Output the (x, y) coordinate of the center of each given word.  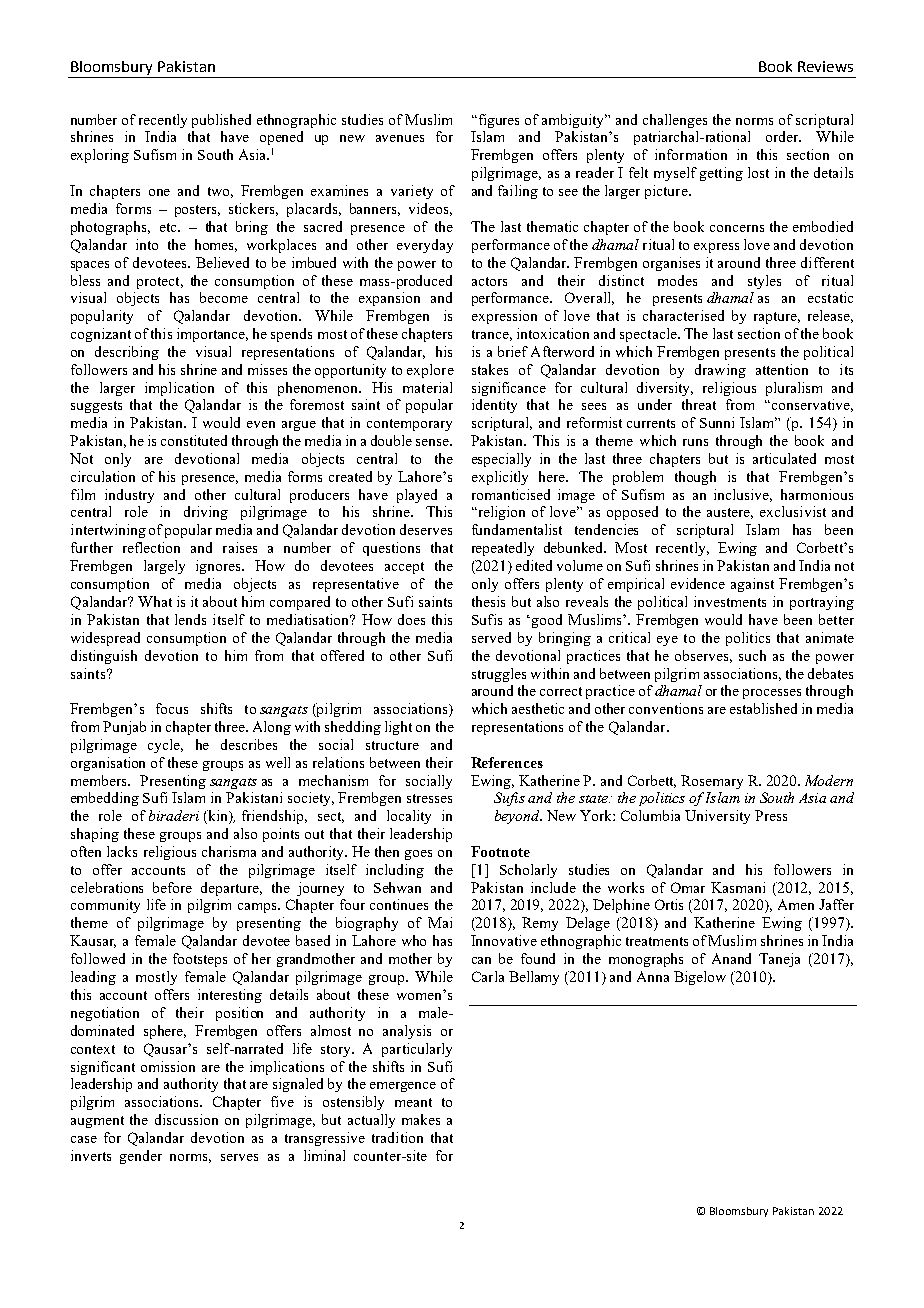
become (224, 297)
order (783, 136)
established (763, 708)
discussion (186, 1119)
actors (489, 281)
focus (172, 708)
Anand (731, 958)
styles (764, 282)
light (398, 728)
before (172, 887)
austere (730, 513)
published (221, 121)
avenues (400, 138)
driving (206, 513)
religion (500, 513)
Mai (440, 922)
